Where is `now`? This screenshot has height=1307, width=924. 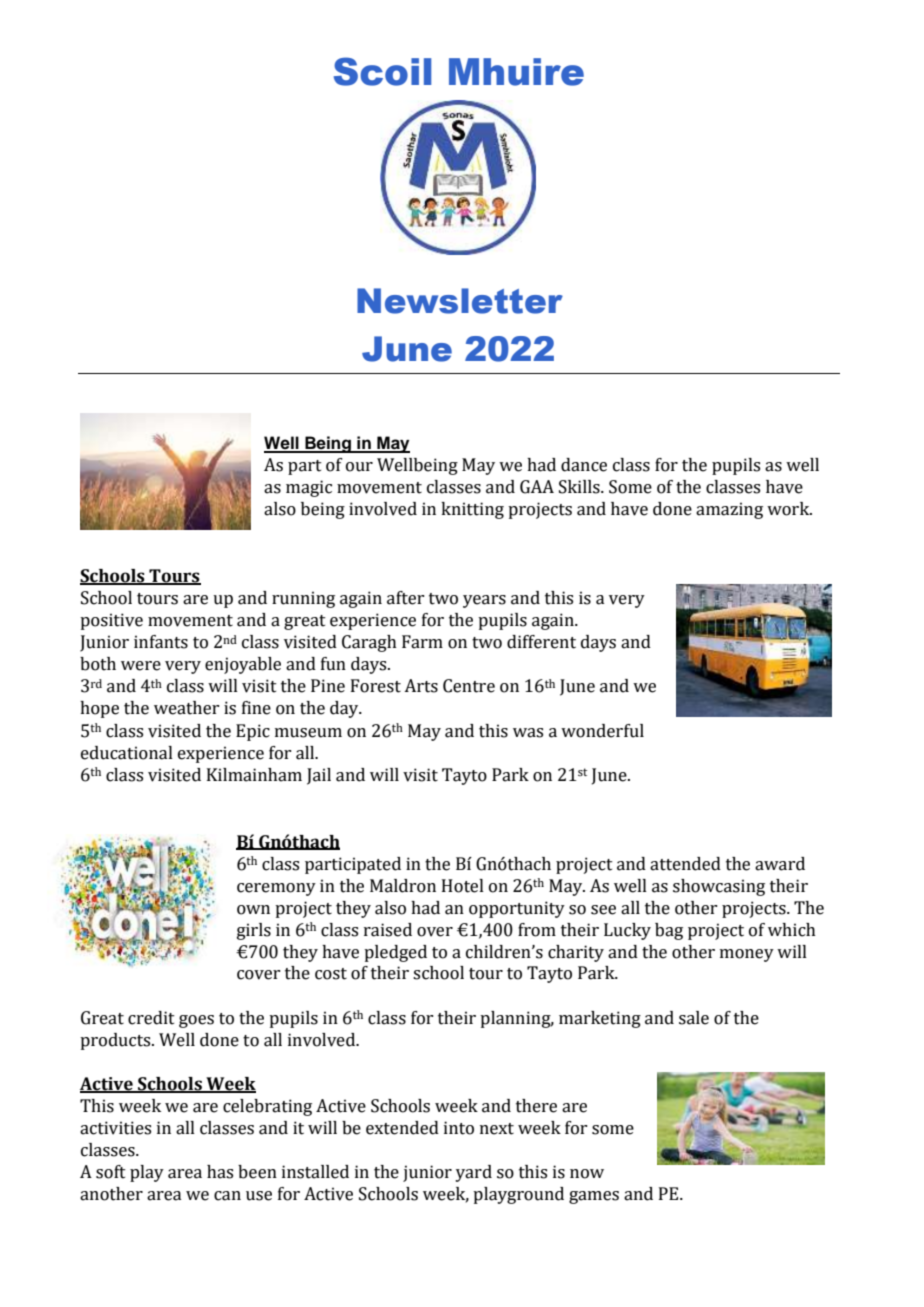 now is located at coordinates (587, 1174).
